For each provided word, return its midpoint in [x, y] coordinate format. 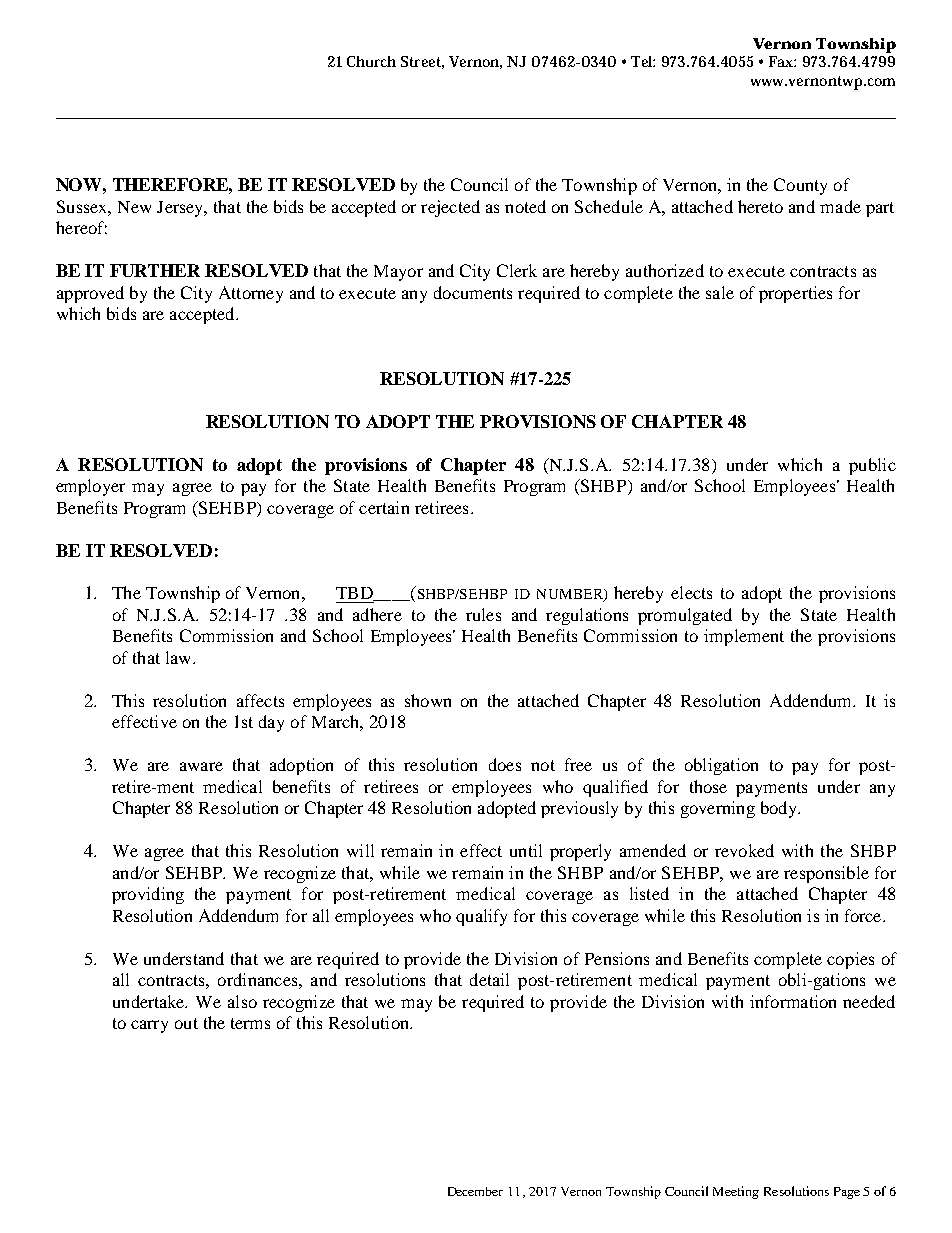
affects [260, 700]
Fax [782, 61]
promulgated [685, 616]
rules [483, 614]
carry [149, 1026]
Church [371, 61]
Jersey [181, 209]
